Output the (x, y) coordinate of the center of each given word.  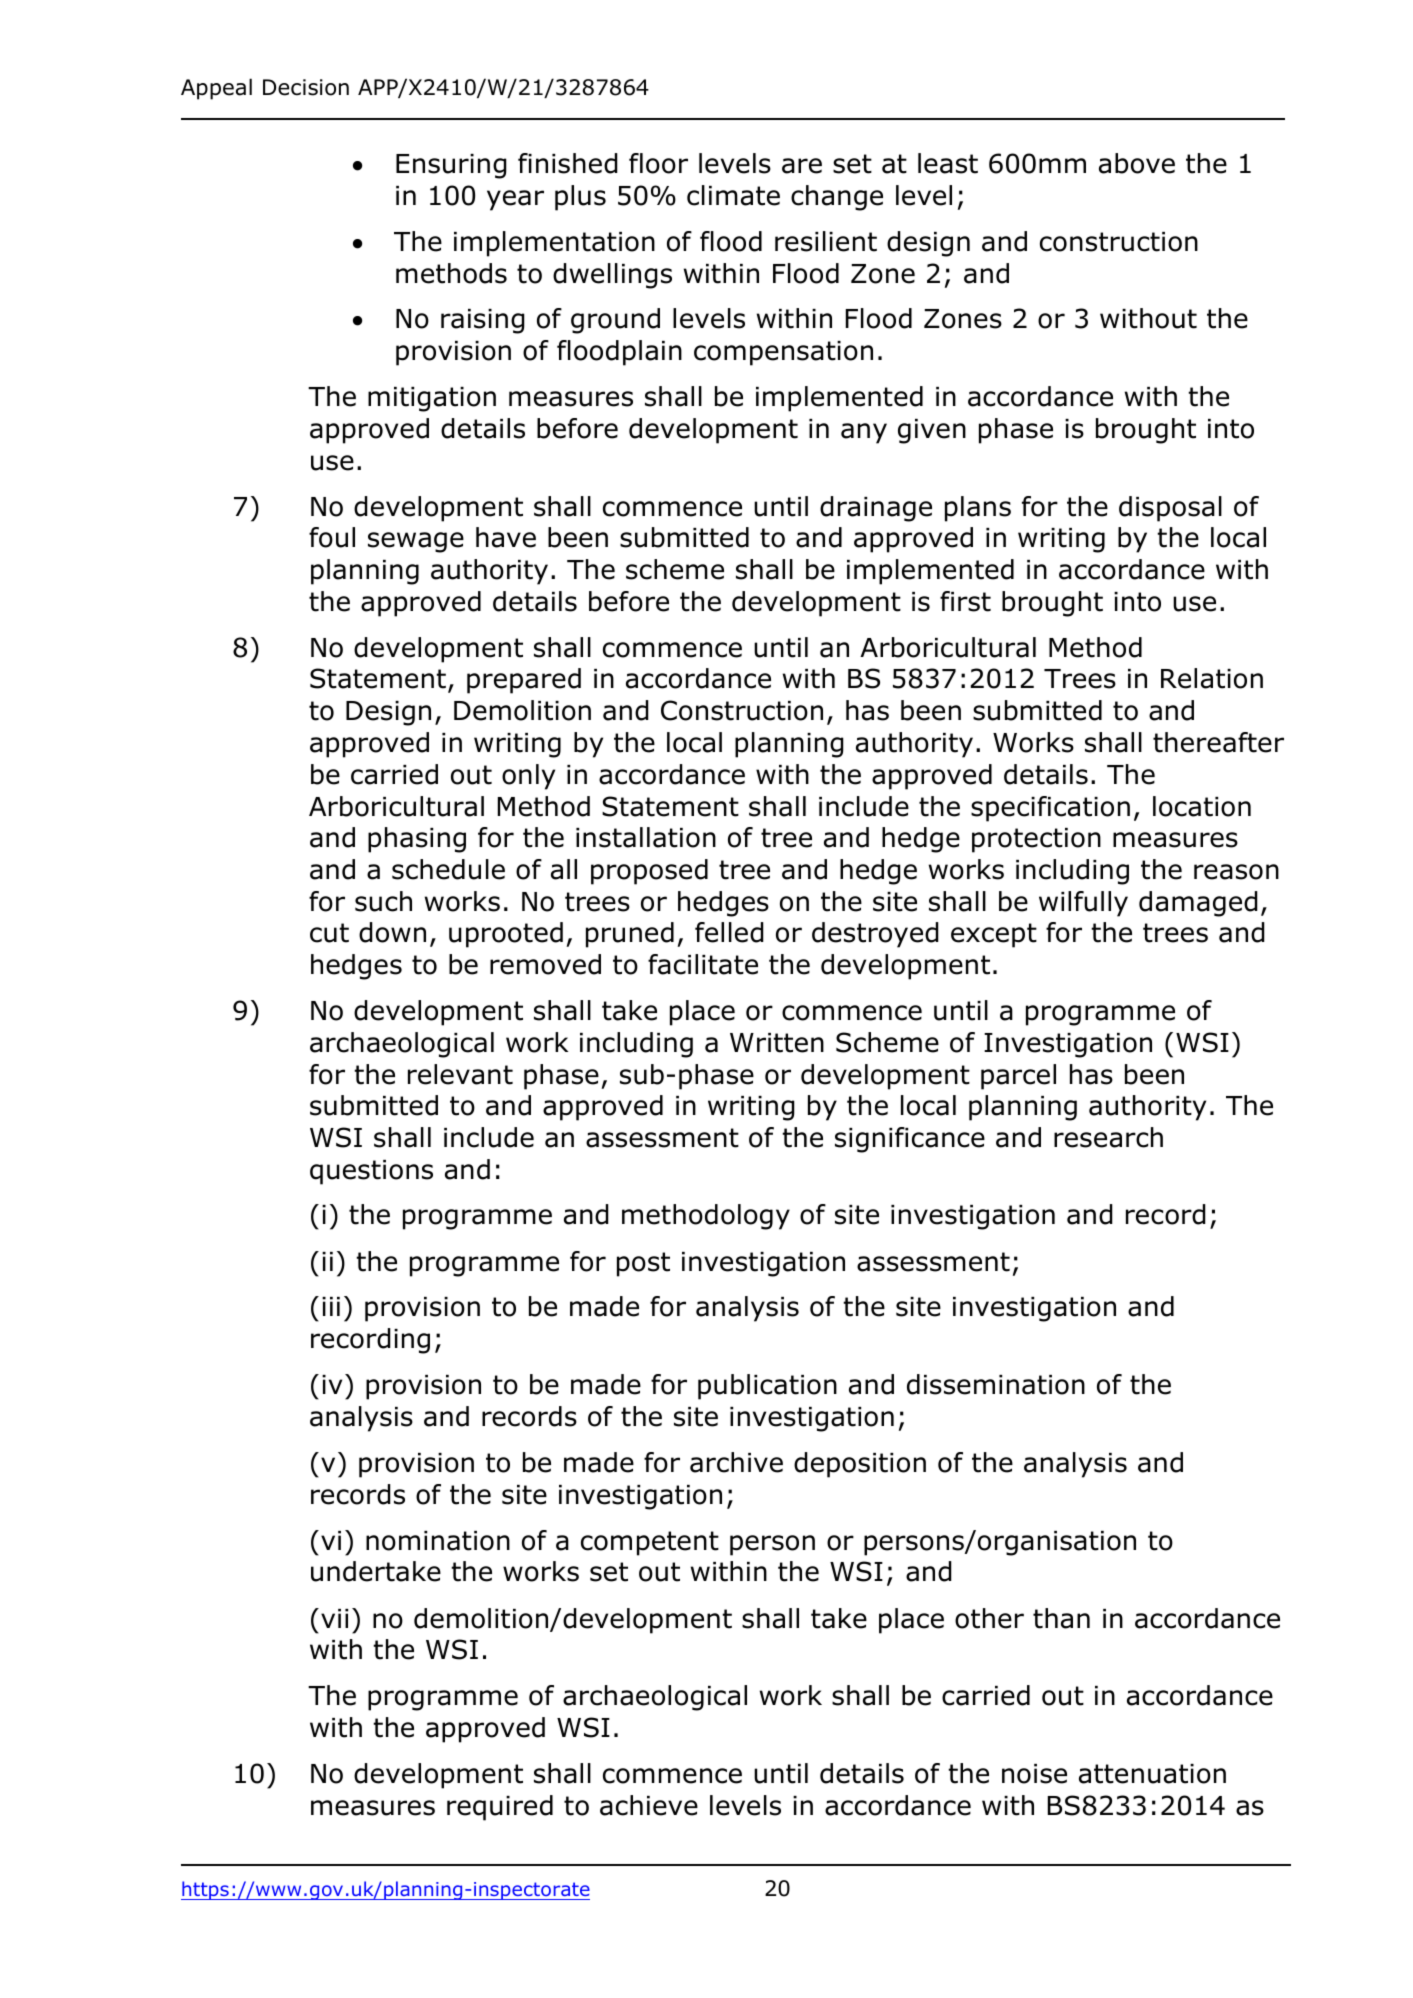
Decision (306, 87)
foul (332, 537)
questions (371, 1172)
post (643, 1264)
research (1108, 1137)
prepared (524, 681)
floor (658, 163)
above (1137, 163)
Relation (1212, 678)
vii (334, 1618)
